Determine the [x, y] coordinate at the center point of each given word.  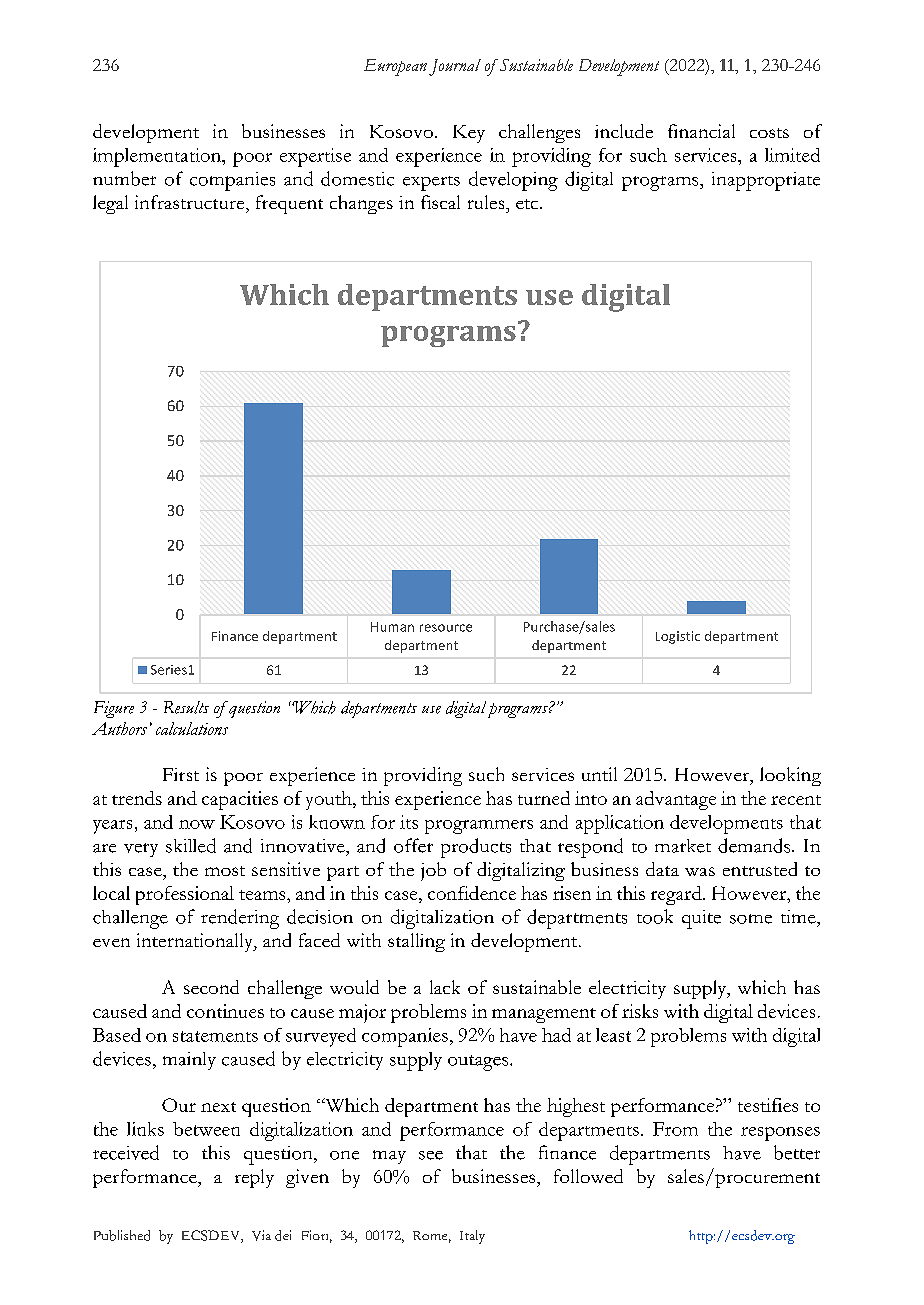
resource [446, 628]
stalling [416, 942]
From [675, 1129]
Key [469, 134]
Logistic [678, 637]
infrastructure [191, 202]
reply [254, 1178]
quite [701, 919]
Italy [472, 1237]
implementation [158, 157]
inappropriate [766, 181]
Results [186, 707]
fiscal [440, 202]
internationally [196, 942]
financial [701, 131]
